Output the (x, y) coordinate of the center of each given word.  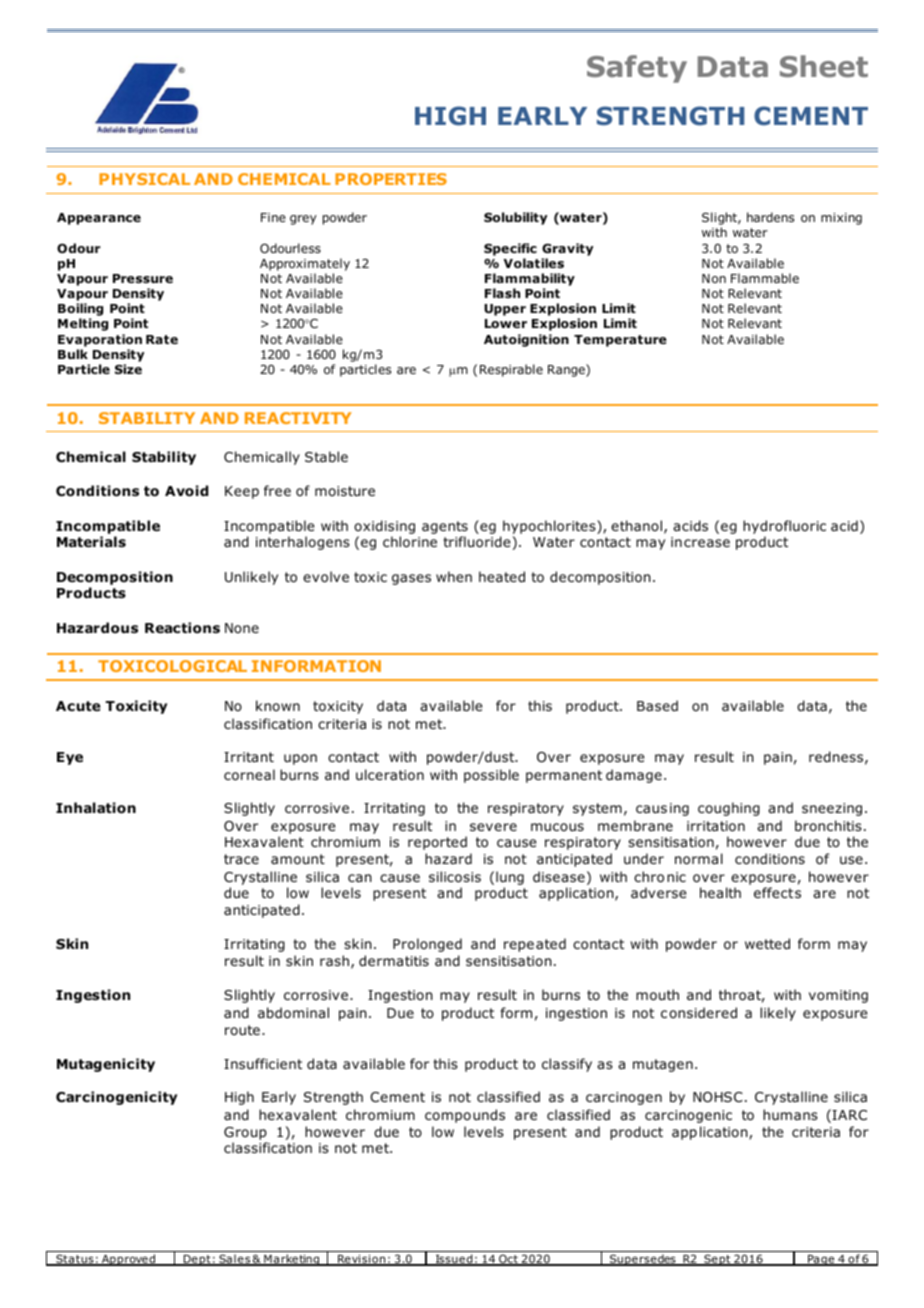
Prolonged (427, 945)
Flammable (765, 278)
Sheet (824, 66)
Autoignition (526, 340)
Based (657, 705)
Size (128, 369)
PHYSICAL (144, 179)
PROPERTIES (391, 179)
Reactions (182, 628)
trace (241, 859)
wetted (767, 944)
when (454, 576)
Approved (129, 1260)
